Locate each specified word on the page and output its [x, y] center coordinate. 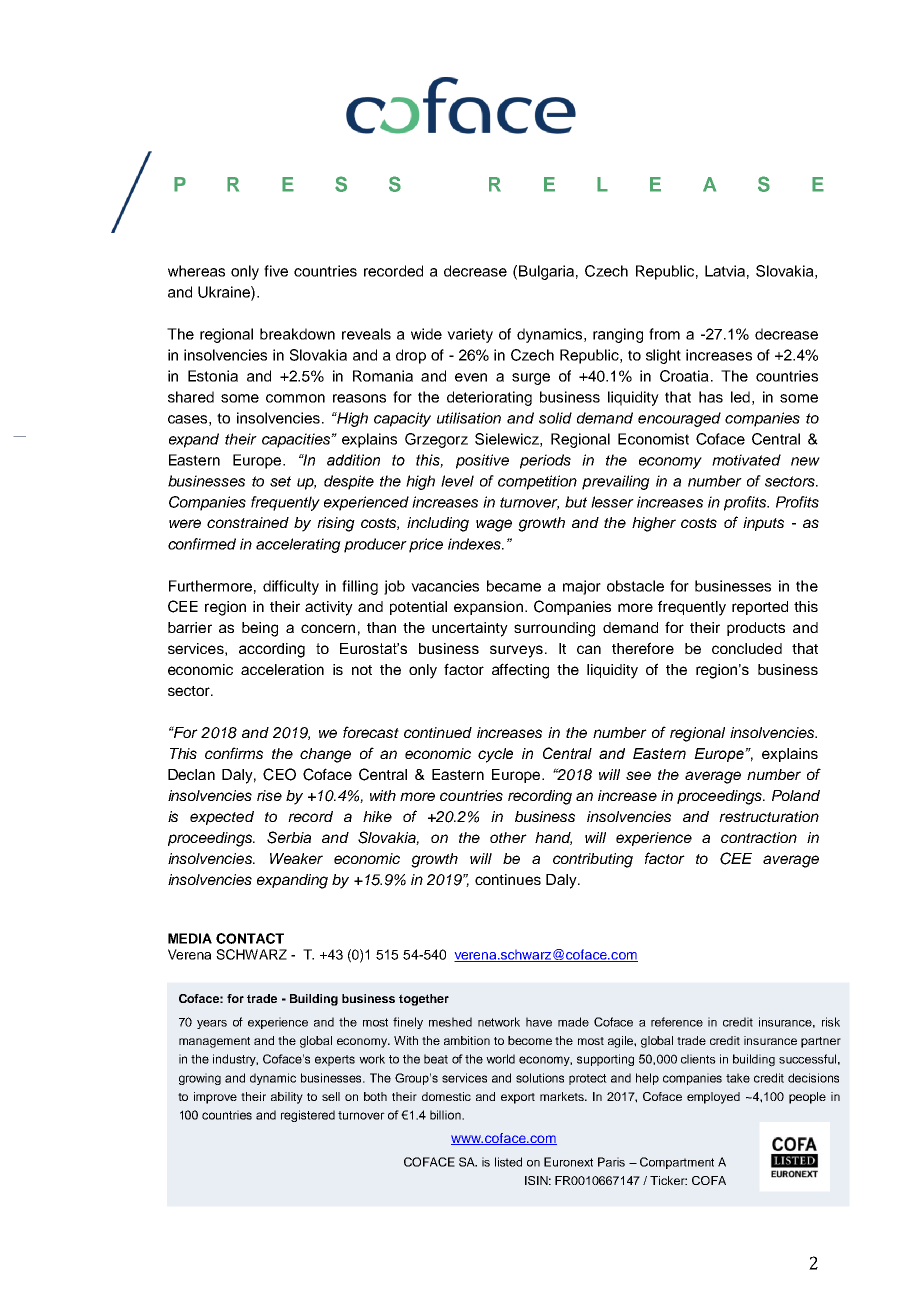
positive [482, 461]
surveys [516, 651]
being [260, 629]
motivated [746, 460]
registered [308, 1116]
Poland [796, 795]
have [539, 1022]
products [756, 629]
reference [677, 1022]
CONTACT [250, 938]
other [508, 837]
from [664, 334]
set [280, 481]
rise [269, 795]
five [276, 271]
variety [470, 335]
